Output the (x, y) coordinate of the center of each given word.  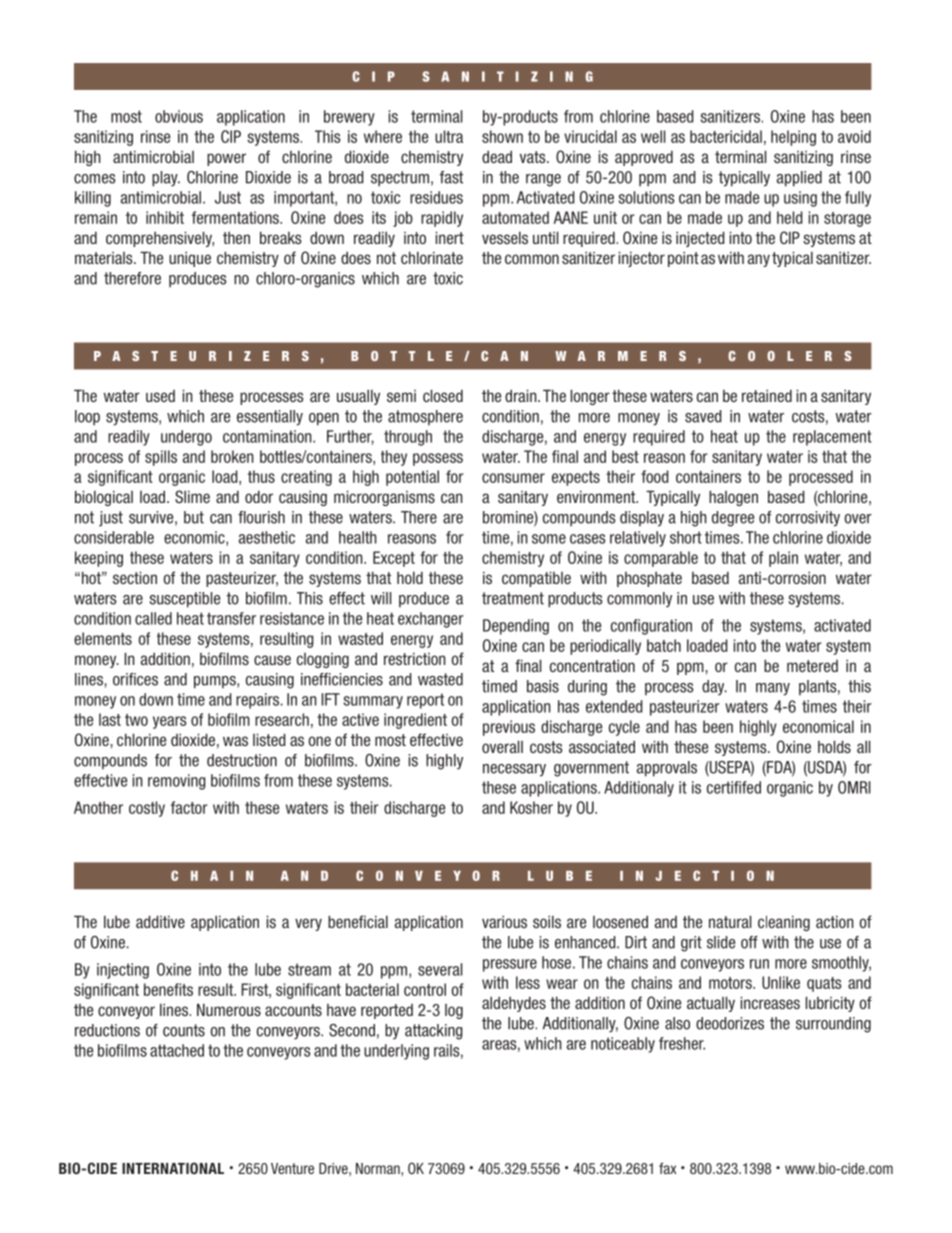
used (160, 396)
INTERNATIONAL (173, 1168)
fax (667, 1168)
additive (160, 921)
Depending (516, 627)
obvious (179, 116)
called (153, 618)
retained (767, 395)
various (504, 921)
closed (443, 395)
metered (812, 666)
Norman (379, 1168)
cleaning (784, 923)
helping (793, 138)
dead (497, 156)
